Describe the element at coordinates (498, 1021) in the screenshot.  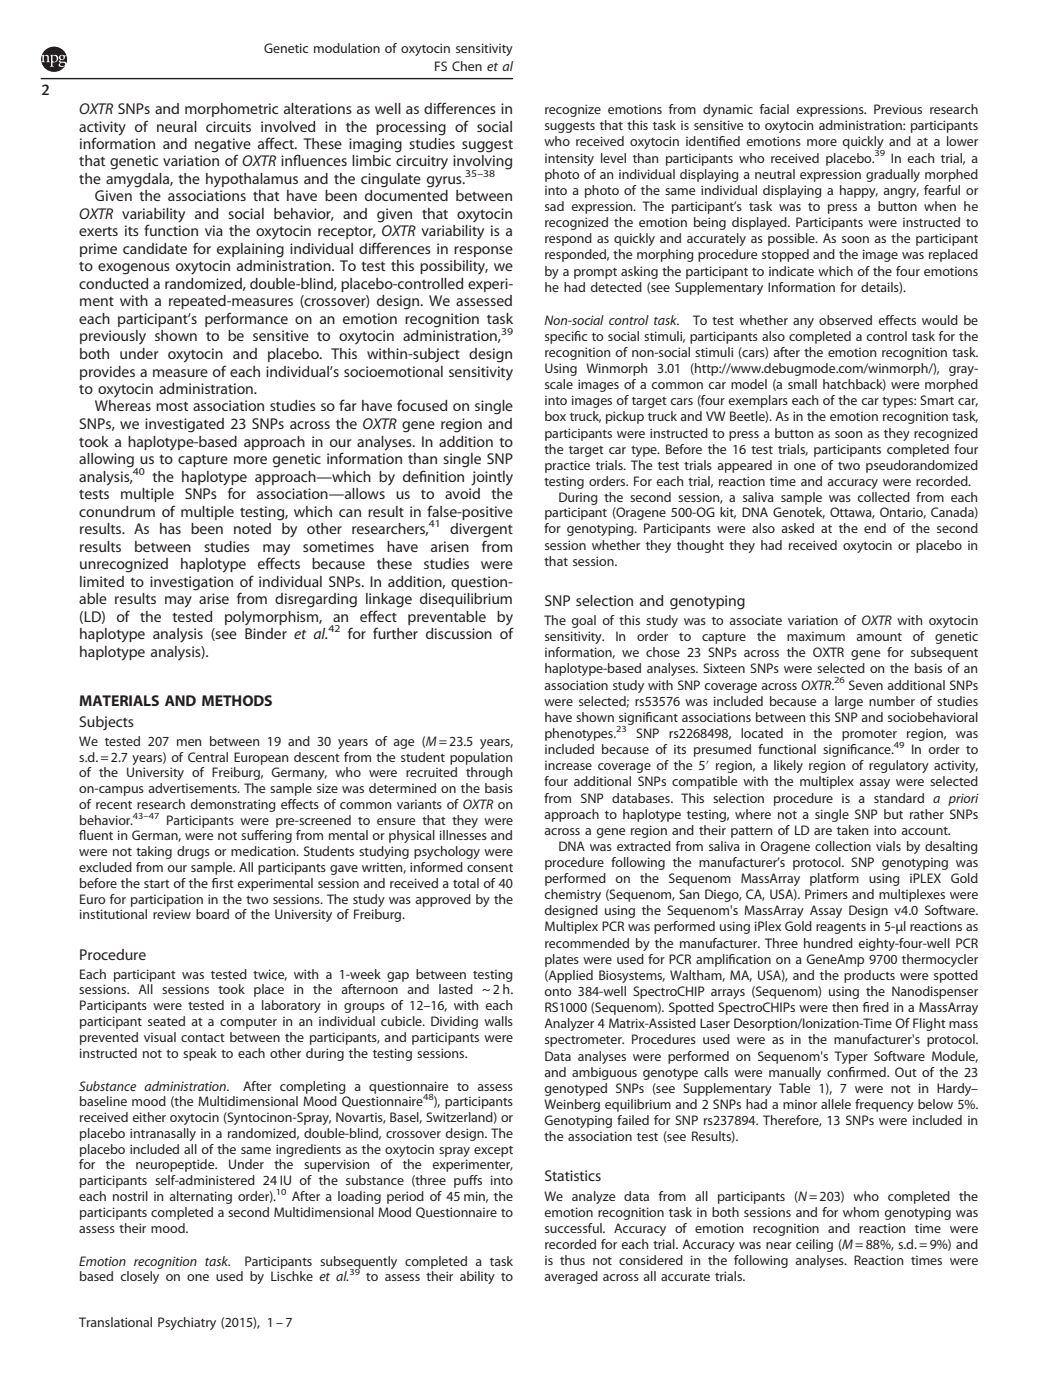
I see `walls` at that location.
